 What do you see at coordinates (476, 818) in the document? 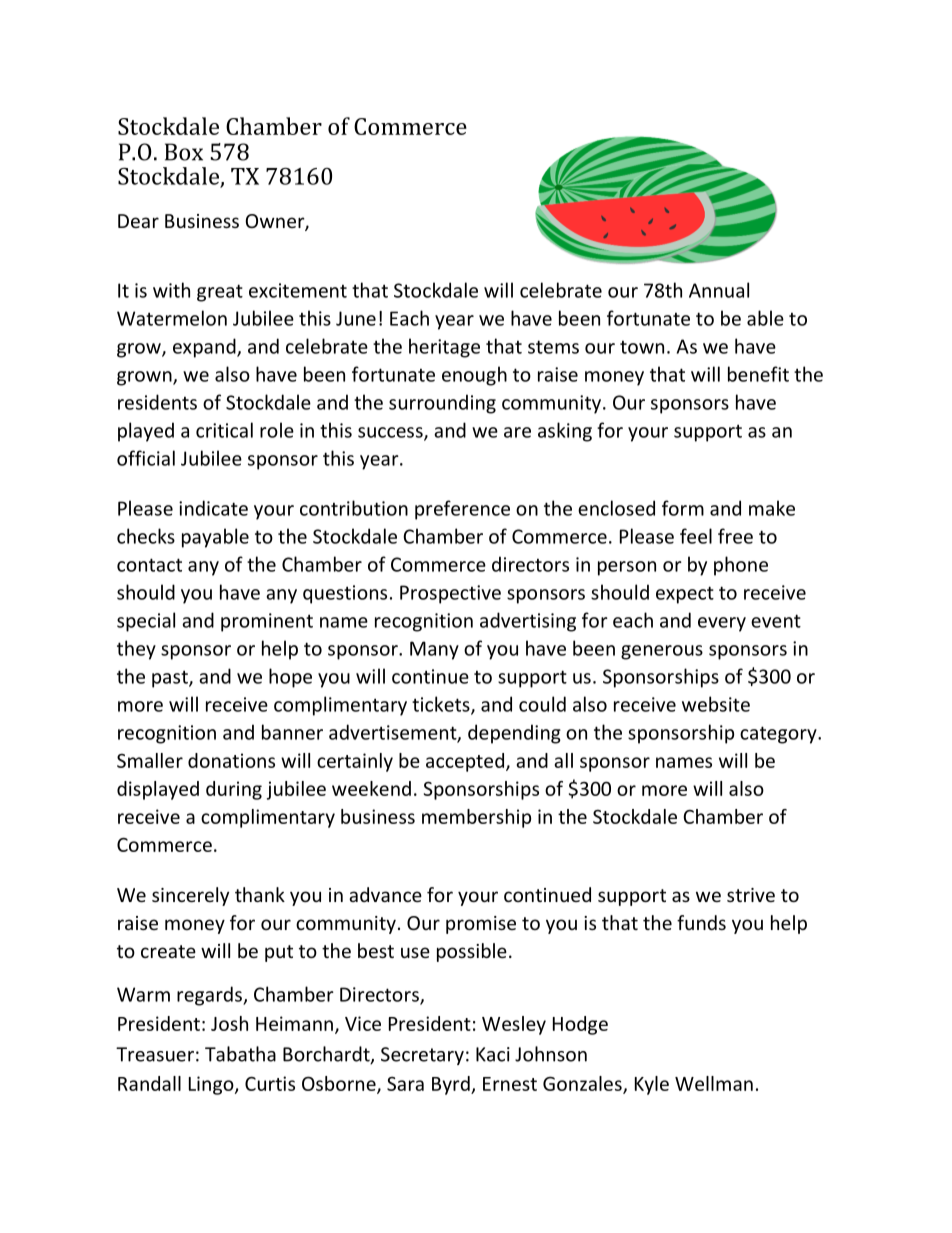
I see `membership` at bounding box center [476, 818].
